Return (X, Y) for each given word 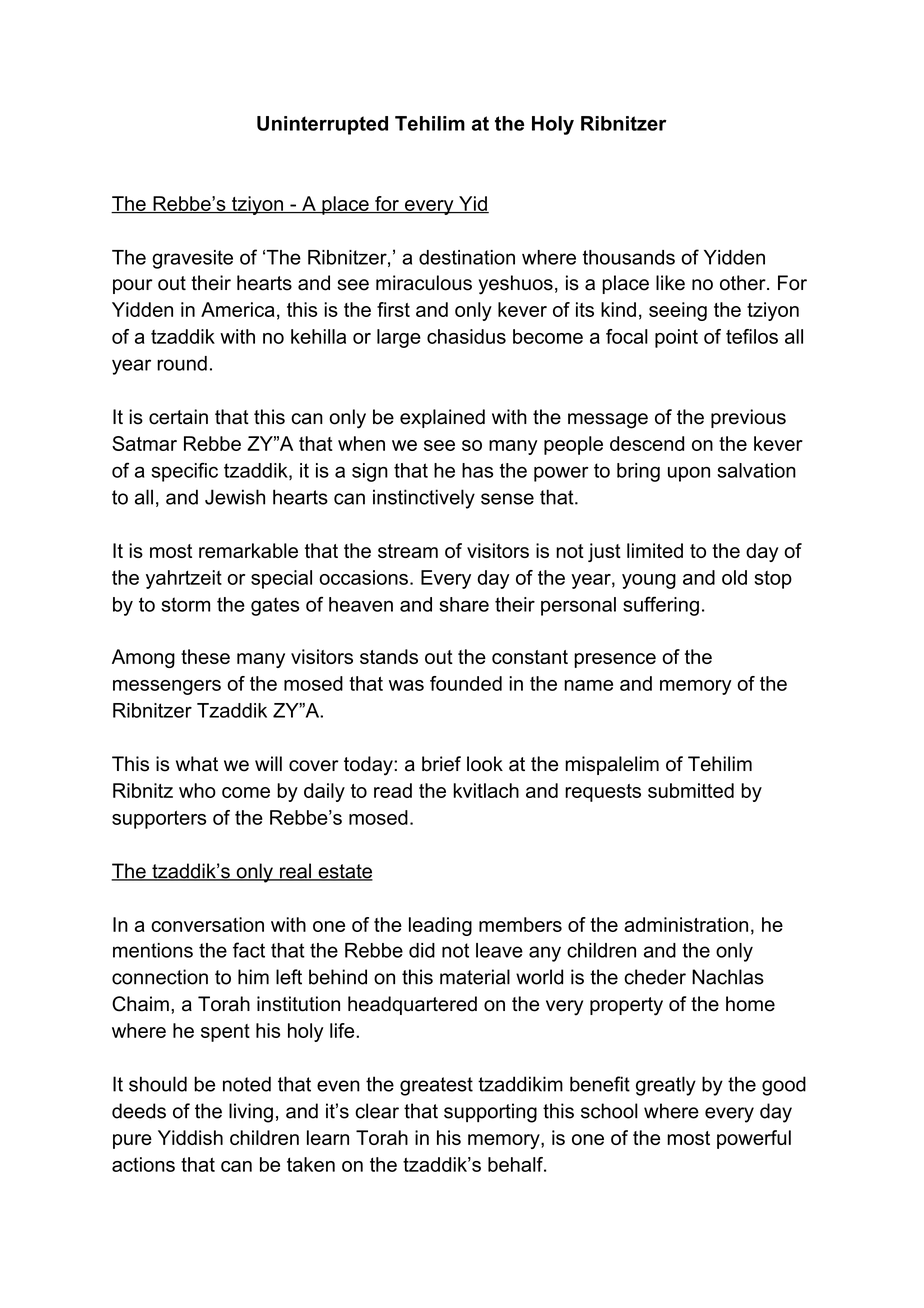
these (205, 656)
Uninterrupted (322, 125)
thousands (629, 257)
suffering (661, 606)
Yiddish (190, 1137)
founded (466, 683)
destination (467, 257)
